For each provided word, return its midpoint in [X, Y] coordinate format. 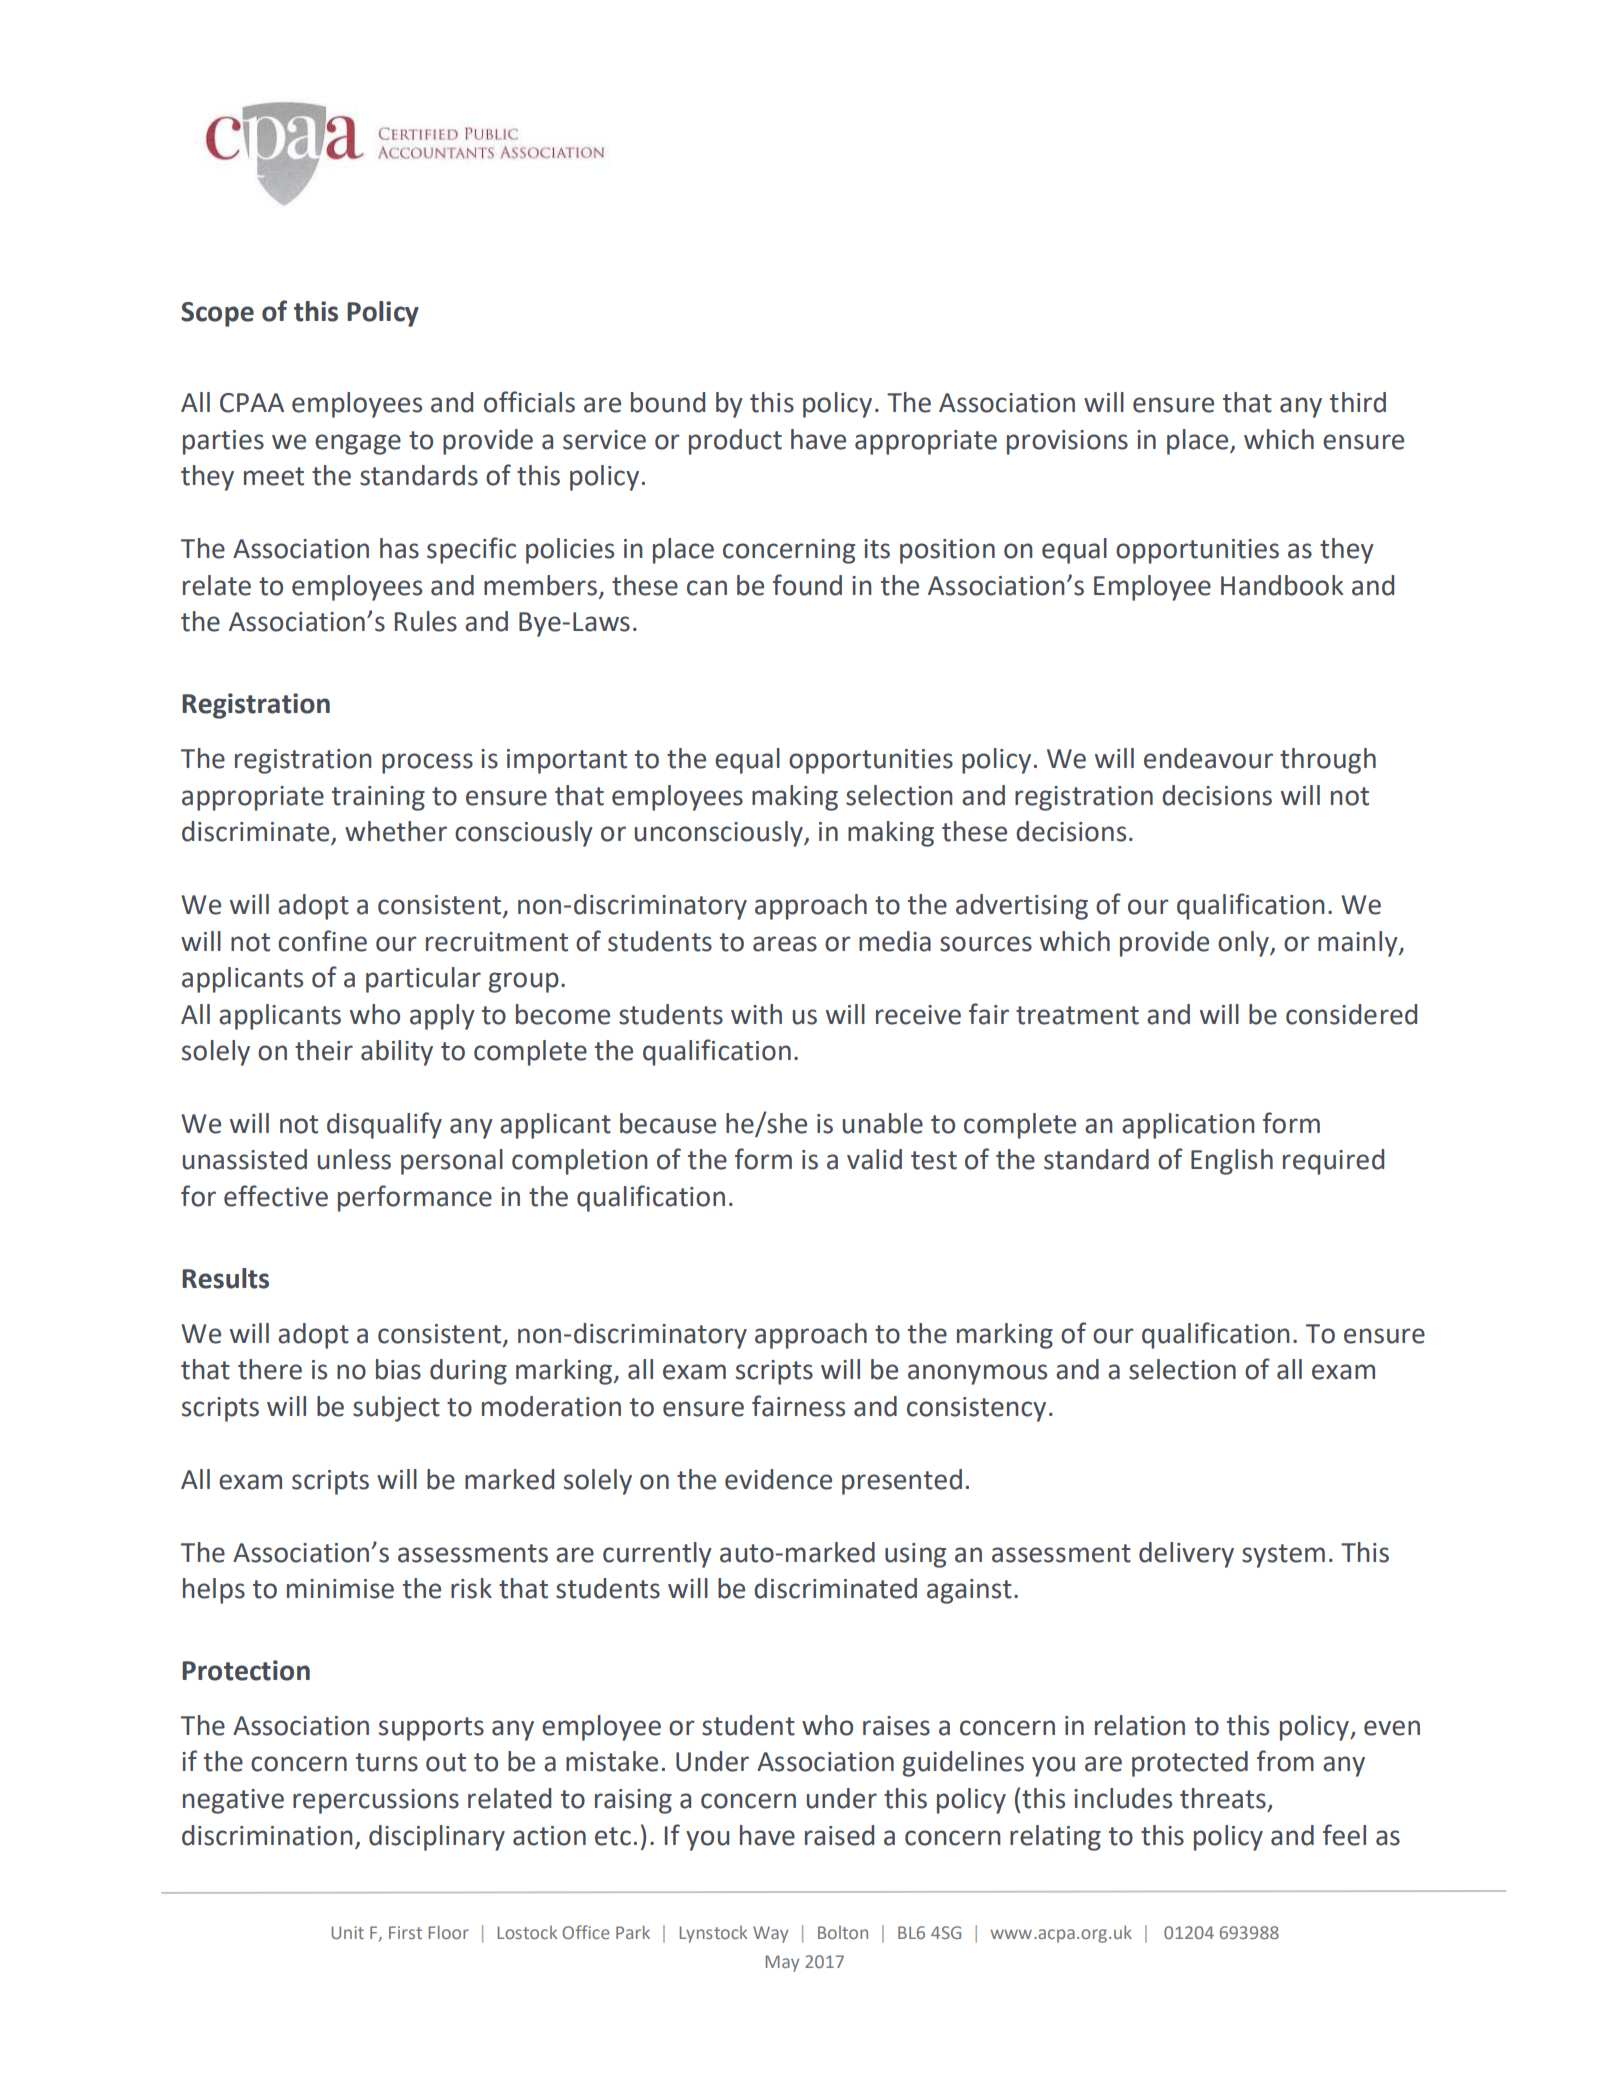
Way [770, 1934]
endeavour [1208, 758]
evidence [778, 1479]
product [735, 442]
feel [1344, 1835]
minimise [340, 1589]
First [405, 1932]
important [567, 761]
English [1232, 1162]
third [1358, 402]
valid [874, 1159]
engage [358, 444]
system [1283, 1556]
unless [354, 1159]
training [378, 798]
